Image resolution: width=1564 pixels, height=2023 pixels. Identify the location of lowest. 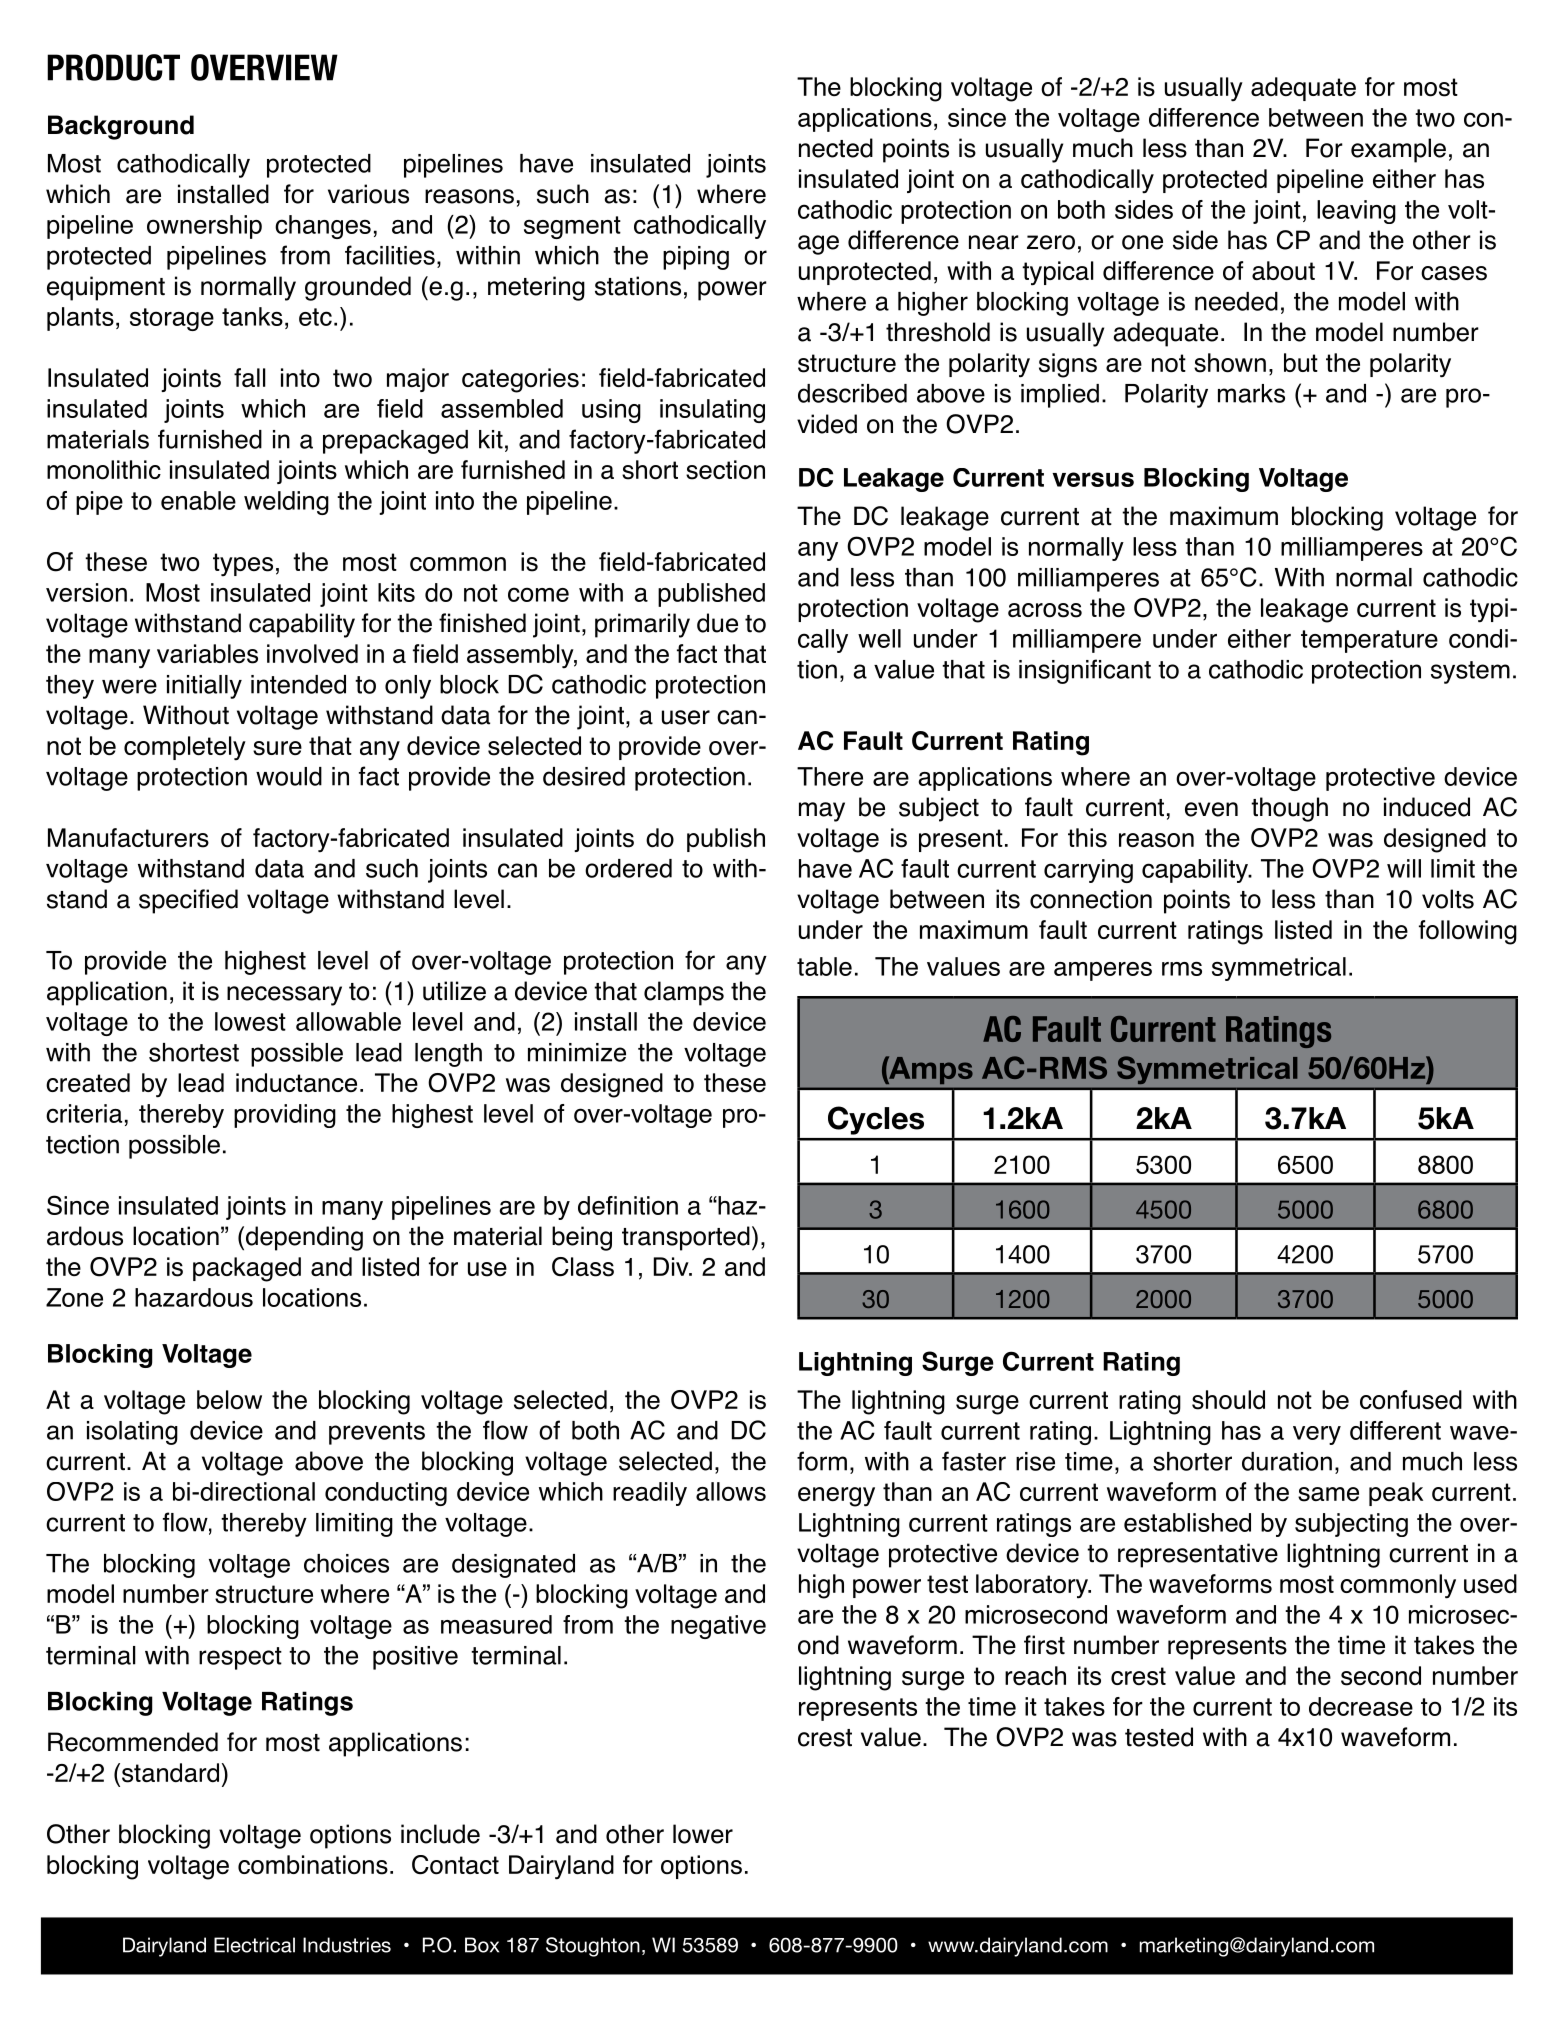
(250, 1021).
